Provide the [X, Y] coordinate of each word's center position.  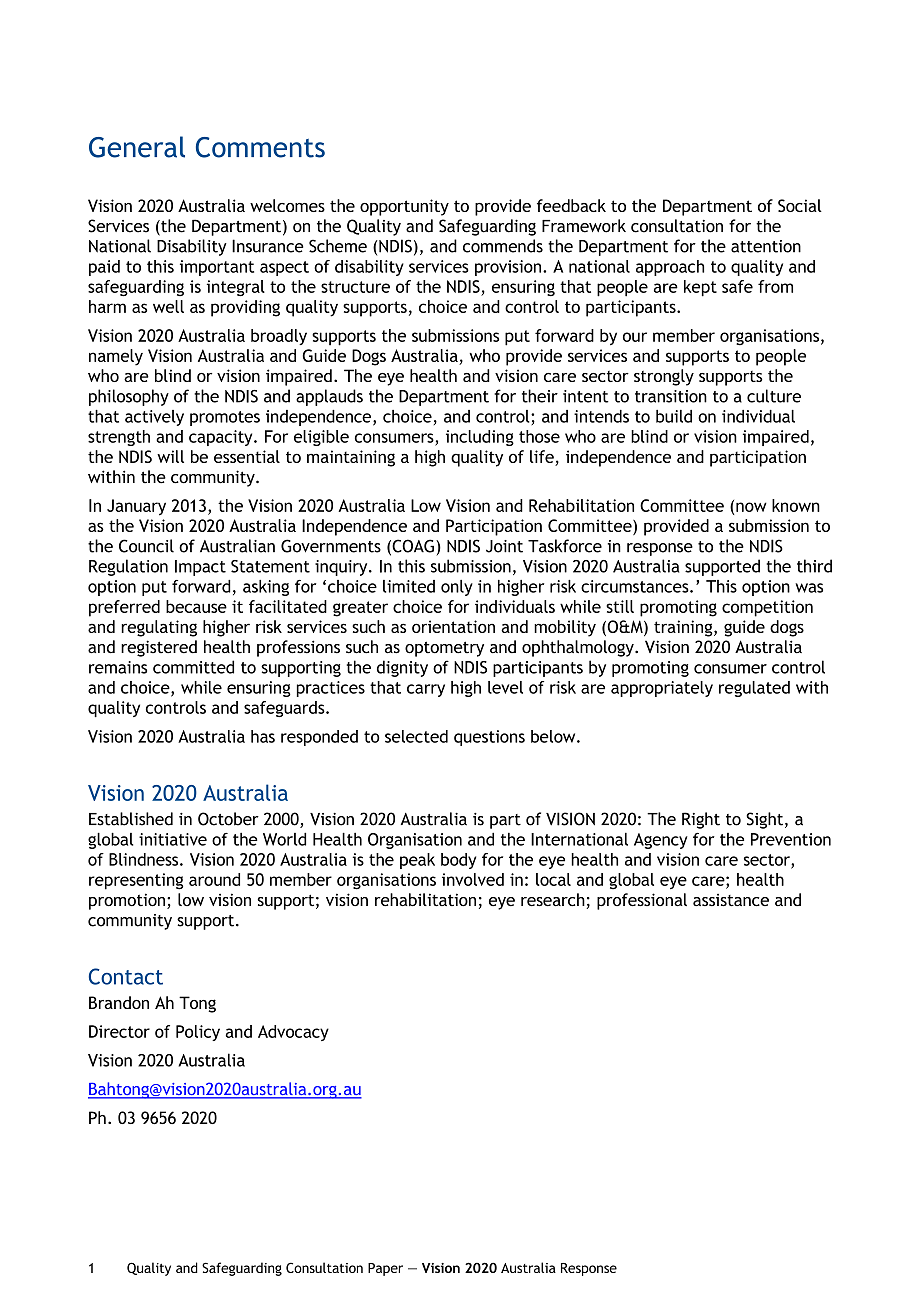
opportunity [404, 207]
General [137, 147]
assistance [731, 900]
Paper [385, 1269]
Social [800, 205]
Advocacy [293, 1033]
